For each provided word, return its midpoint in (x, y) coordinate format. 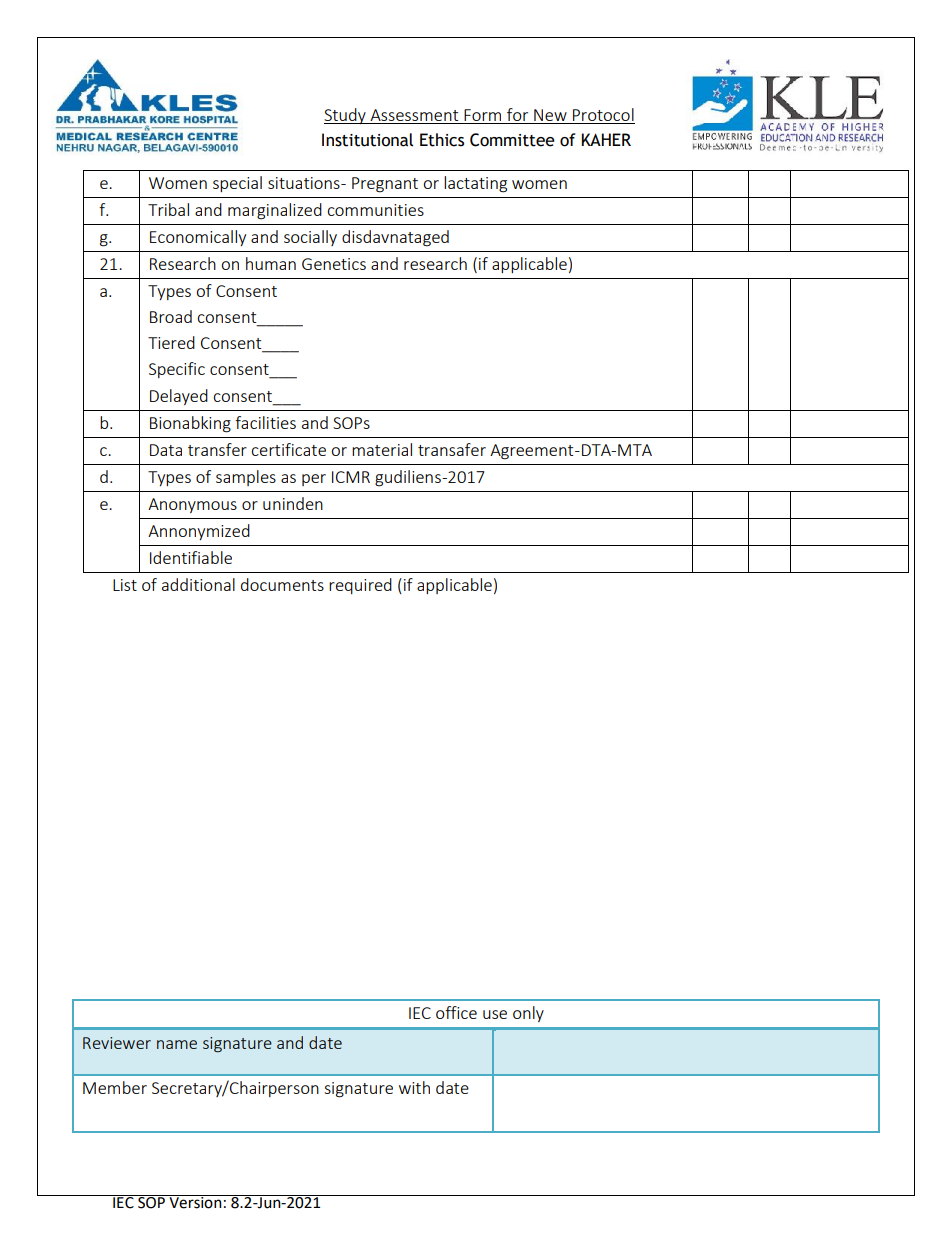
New (550, 115)
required (360, 586)
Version (195, 1202)
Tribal (168, 209)
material (382, 449)
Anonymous (192, 505)
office (456, 1012)
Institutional (367, 140)
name (177, 1044)
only (528, 1014)
